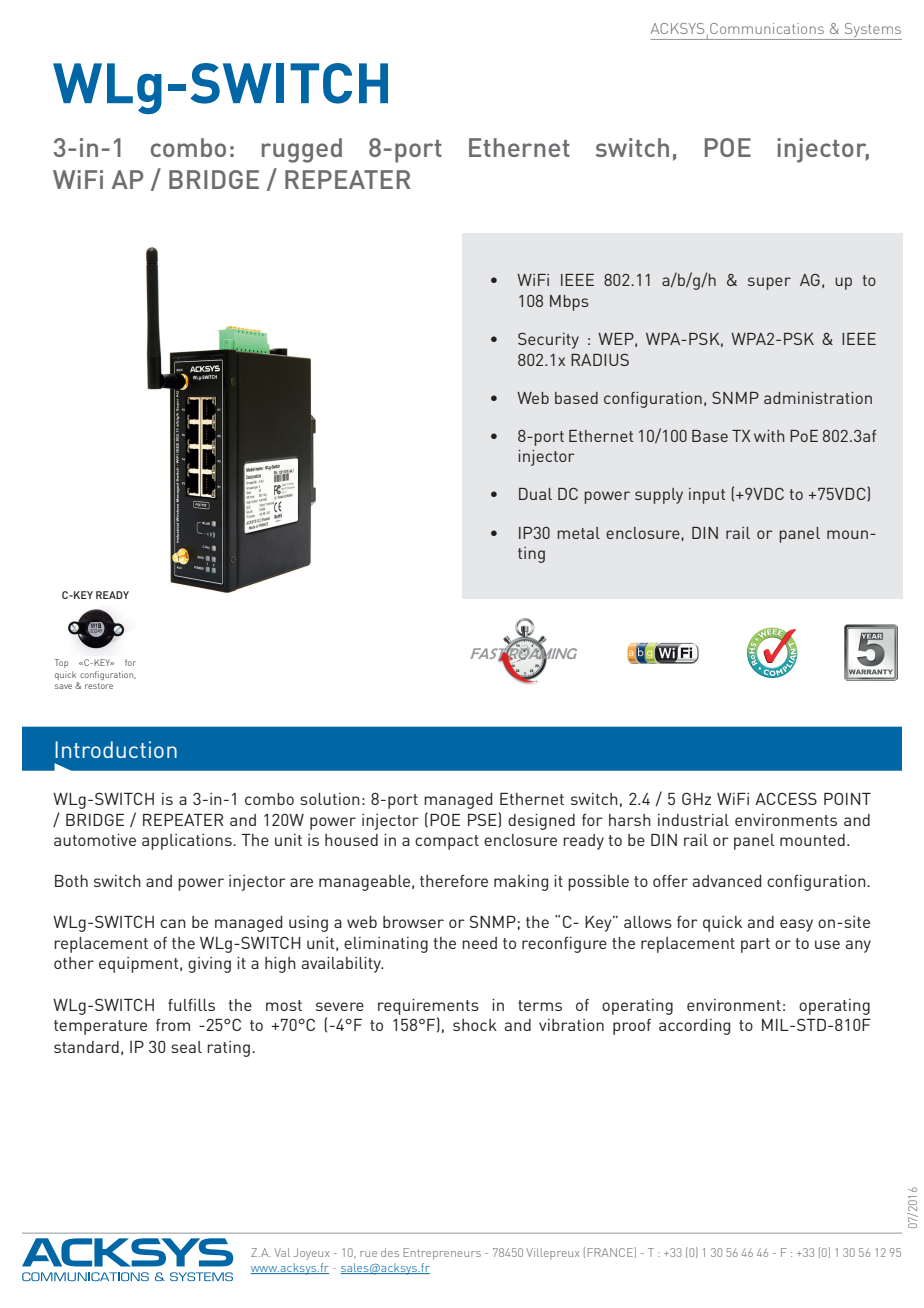 The height and width of the screenshot is (1308, 924). What do you see at coordinates (872, 31) in the screenshot?
I see `Systems` at bounding box center [872, 31].
